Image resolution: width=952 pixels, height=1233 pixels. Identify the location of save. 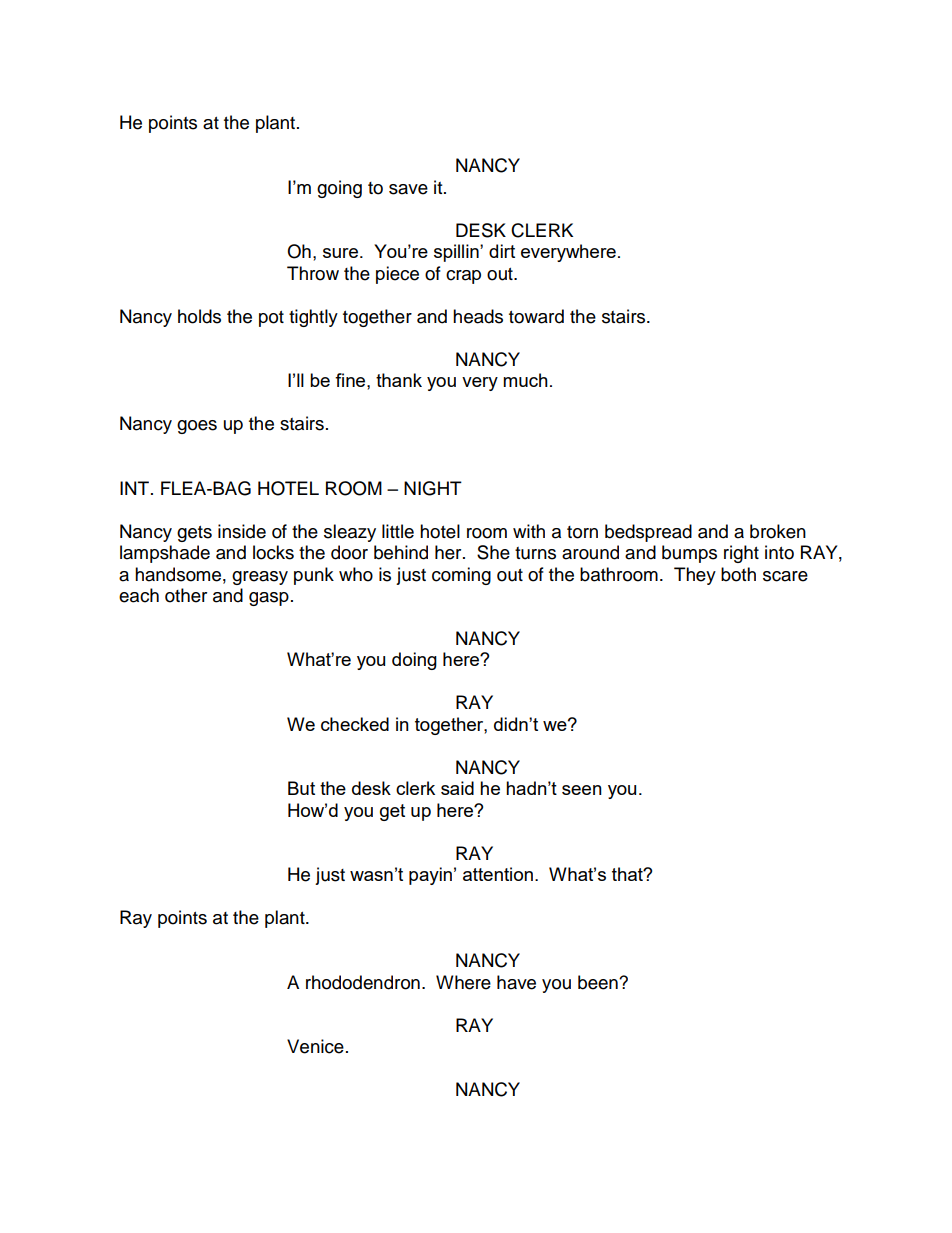
(408, 189).
